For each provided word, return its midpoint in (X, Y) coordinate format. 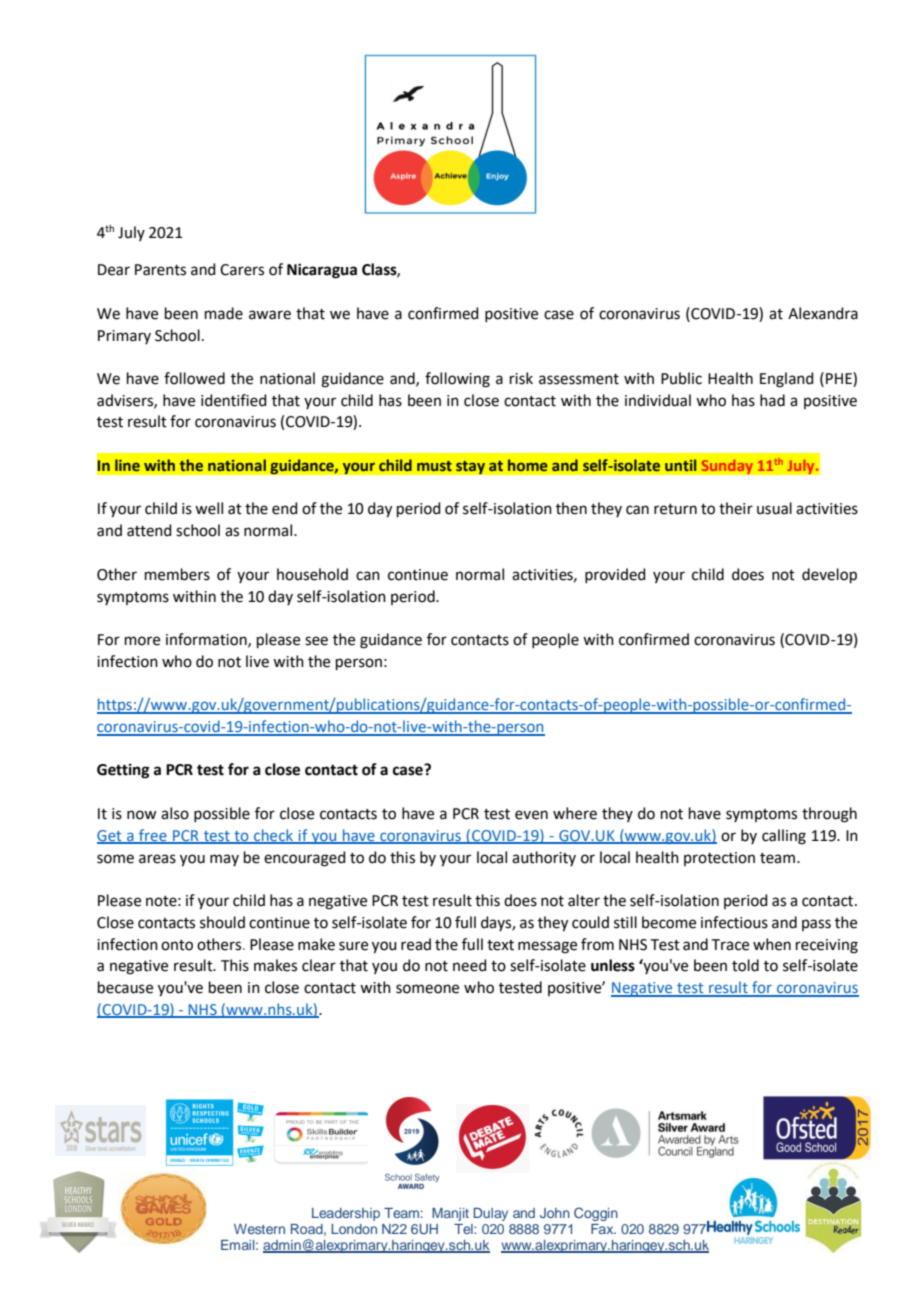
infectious (734, 922)
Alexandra (823, 313)
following (457, 380)
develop (829, 575)
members (177, 574)
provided (615, 575)
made (224, 313)
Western (259, 1229)
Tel (464, 1229)
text (500, 945)
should (222, 922)
